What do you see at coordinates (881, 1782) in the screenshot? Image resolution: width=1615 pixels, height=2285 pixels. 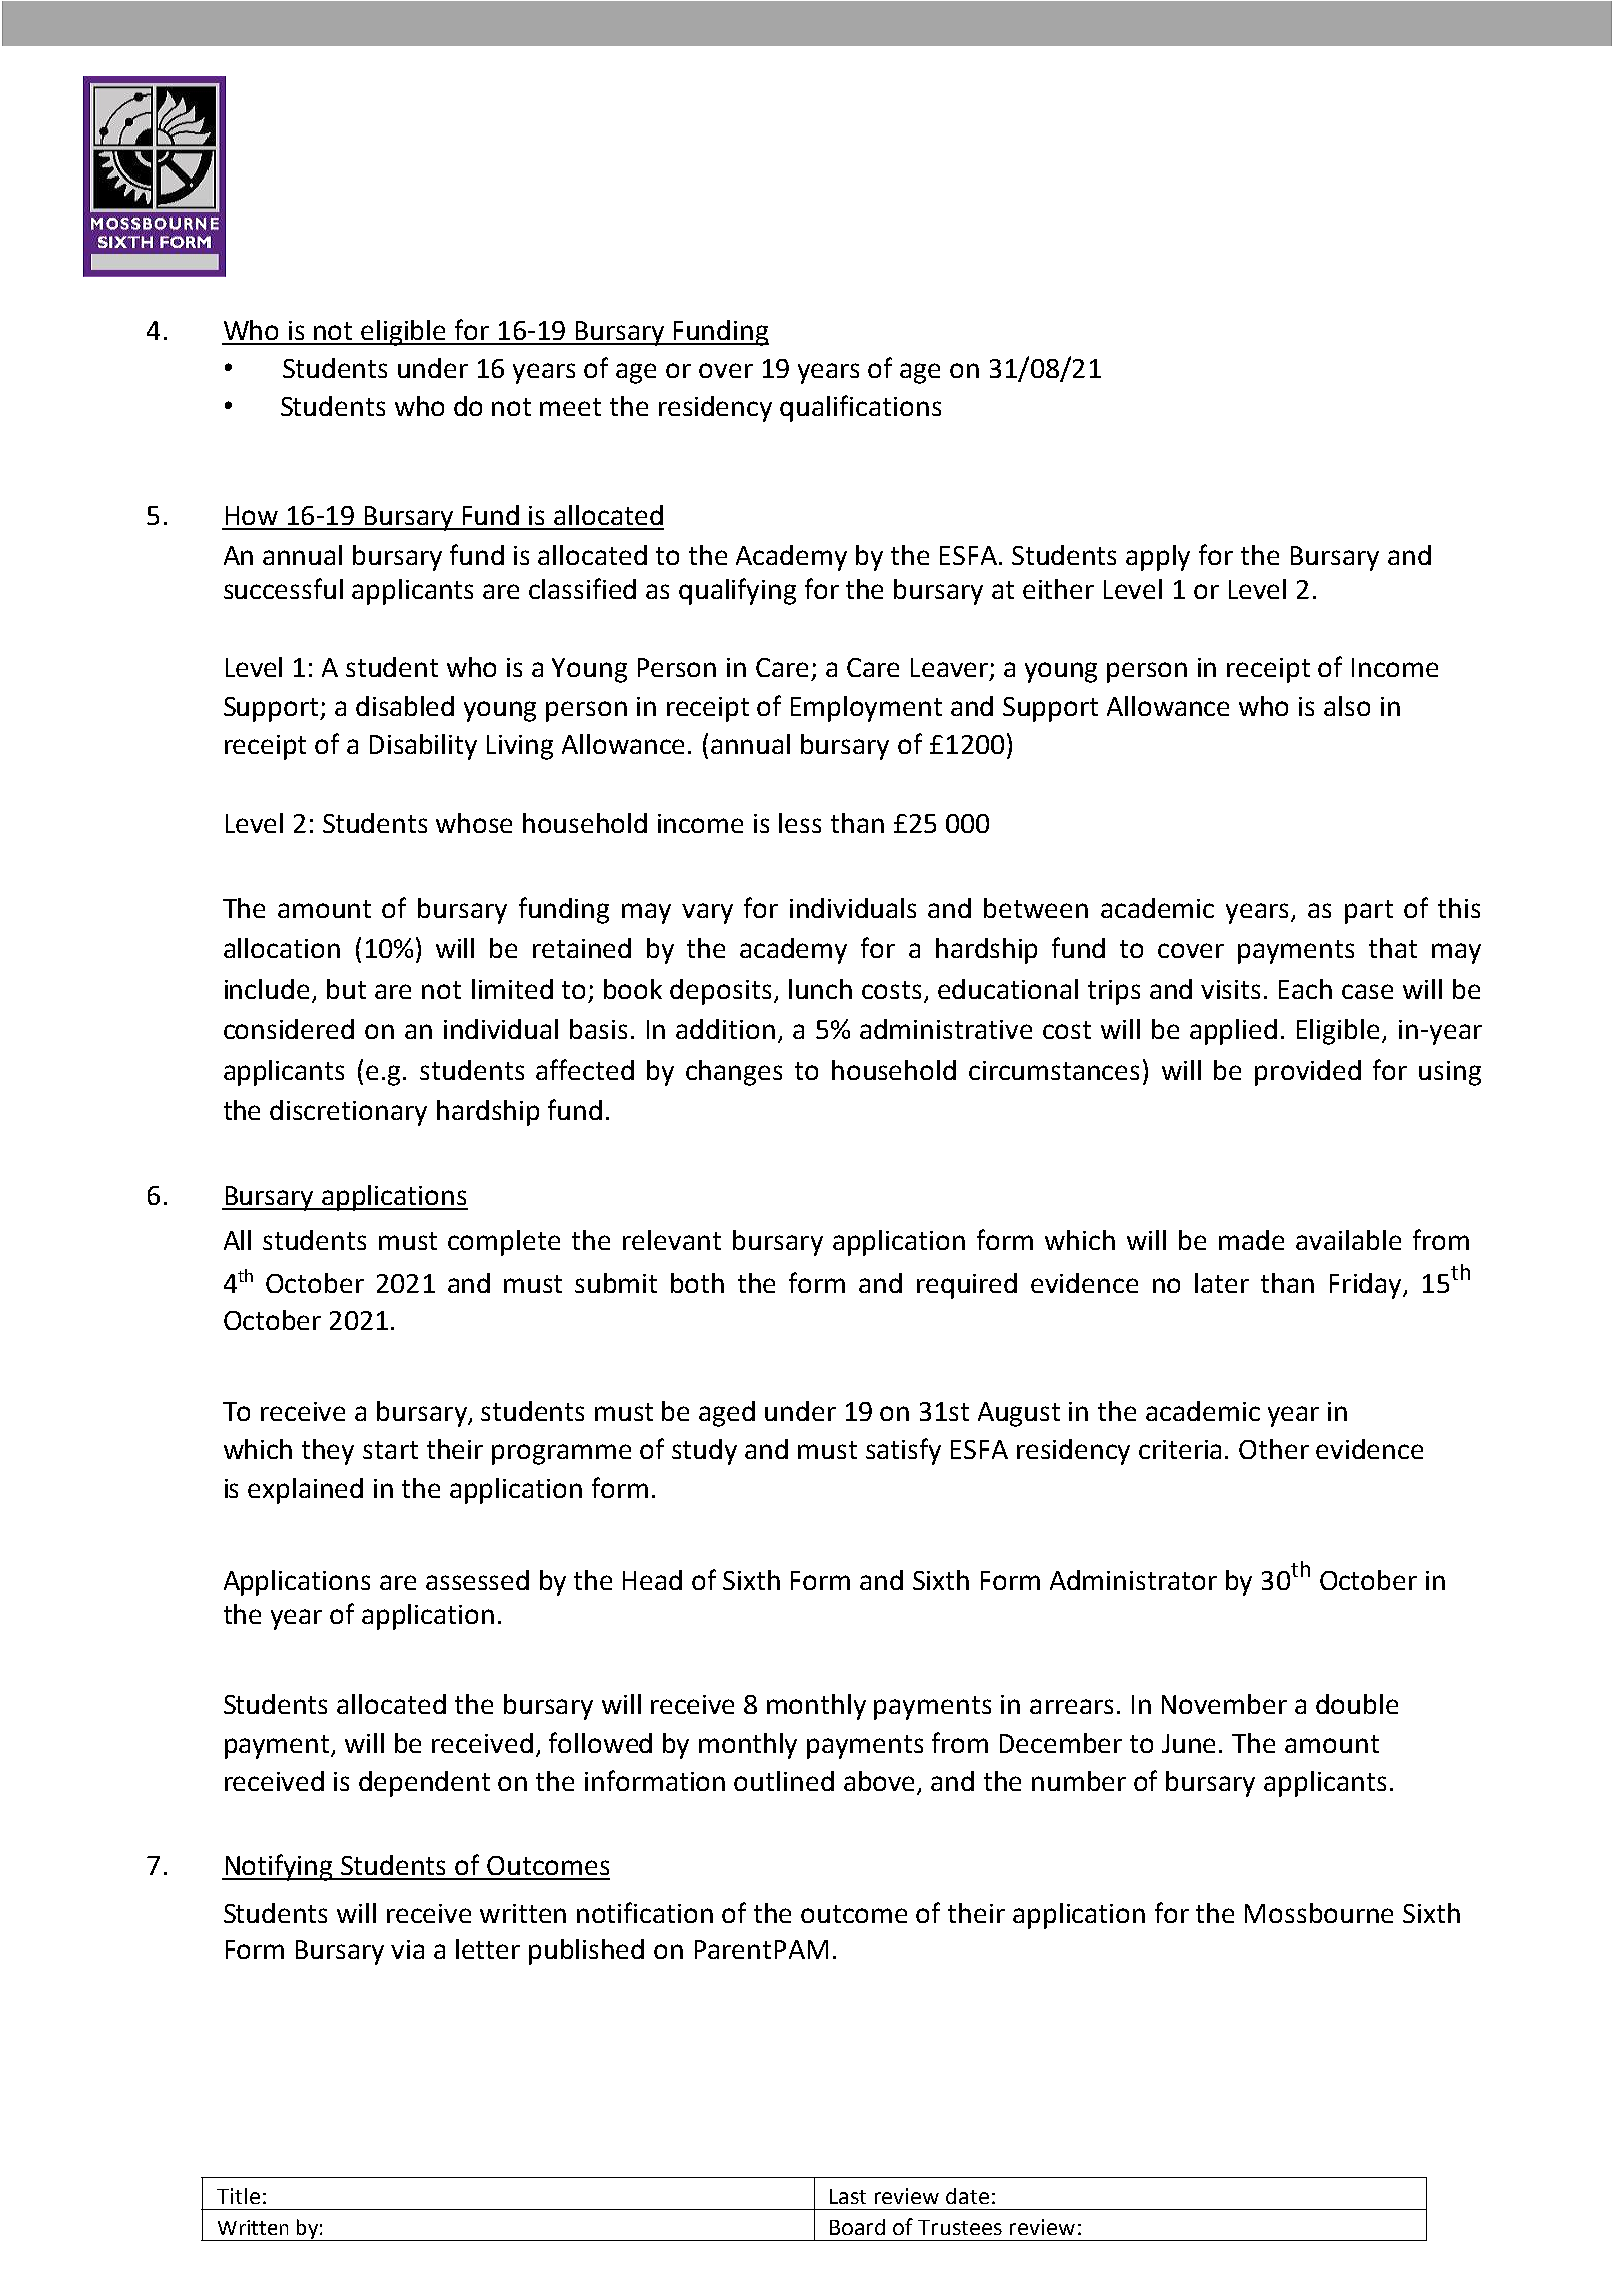 I see `above` at bounding box center [881, 1782].
